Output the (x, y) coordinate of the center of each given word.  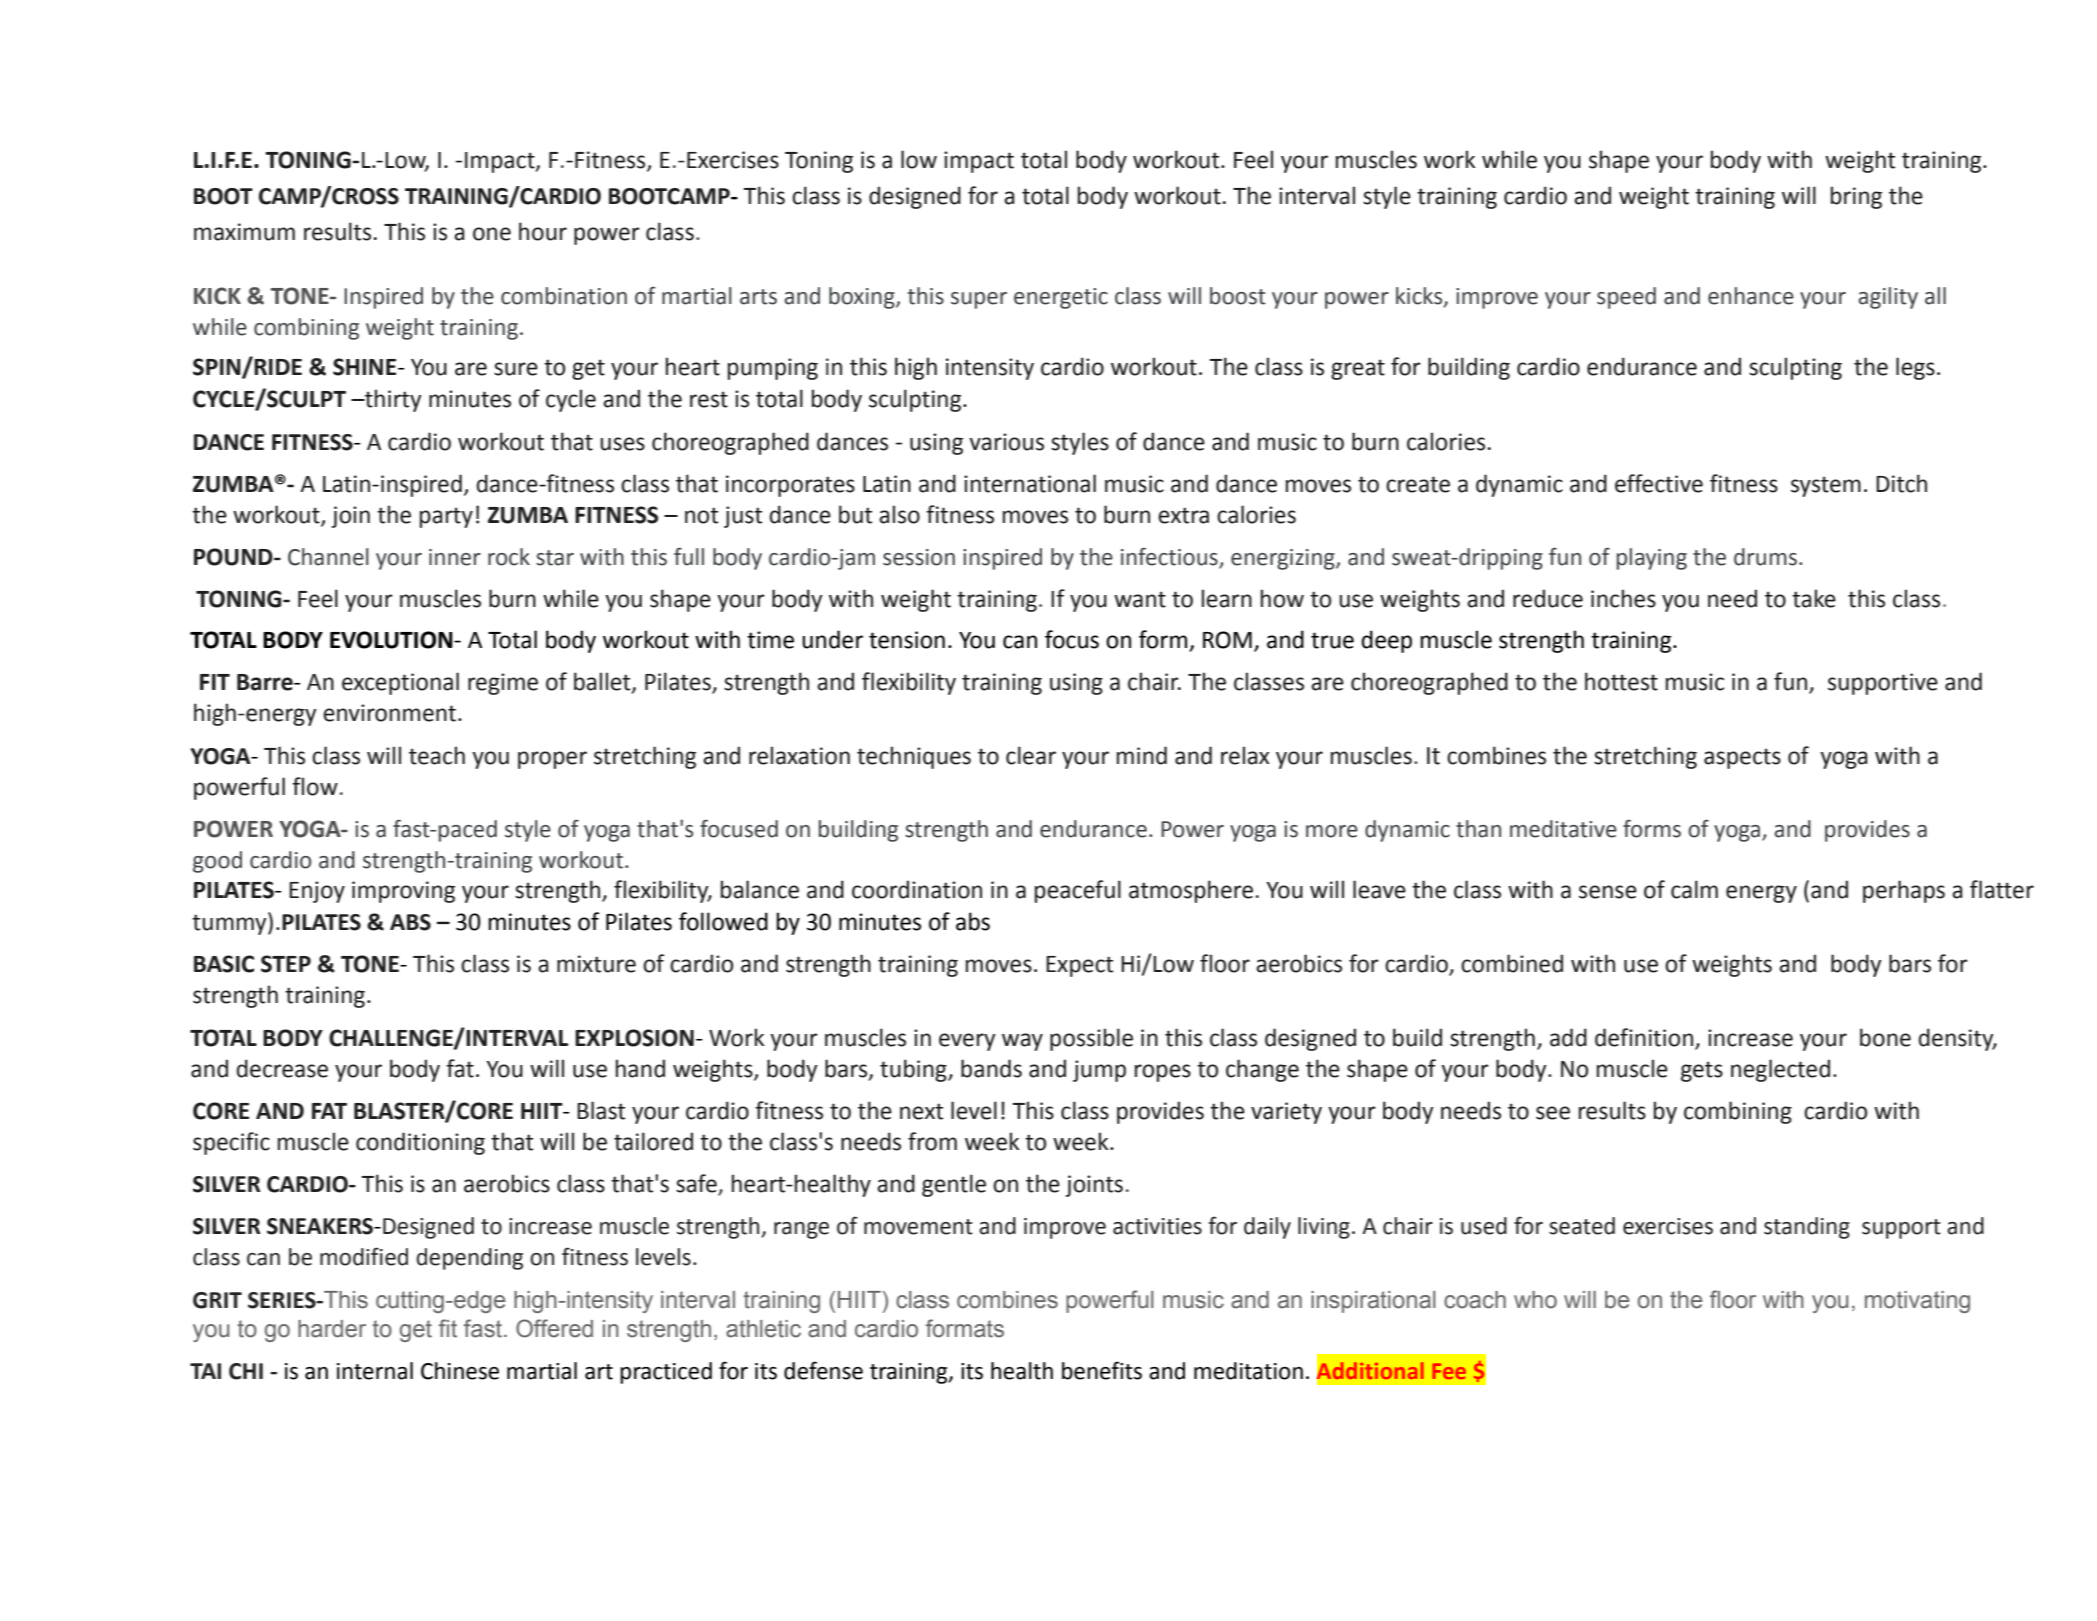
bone (1885, 1037)
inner (455, 557)
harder (332, 1329)
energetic (1061, 298)
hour (543, 231)
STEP (286, 964)
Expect (1079, 966)
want (1140, 599)
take (1814, 598)
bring (1856, 197)
